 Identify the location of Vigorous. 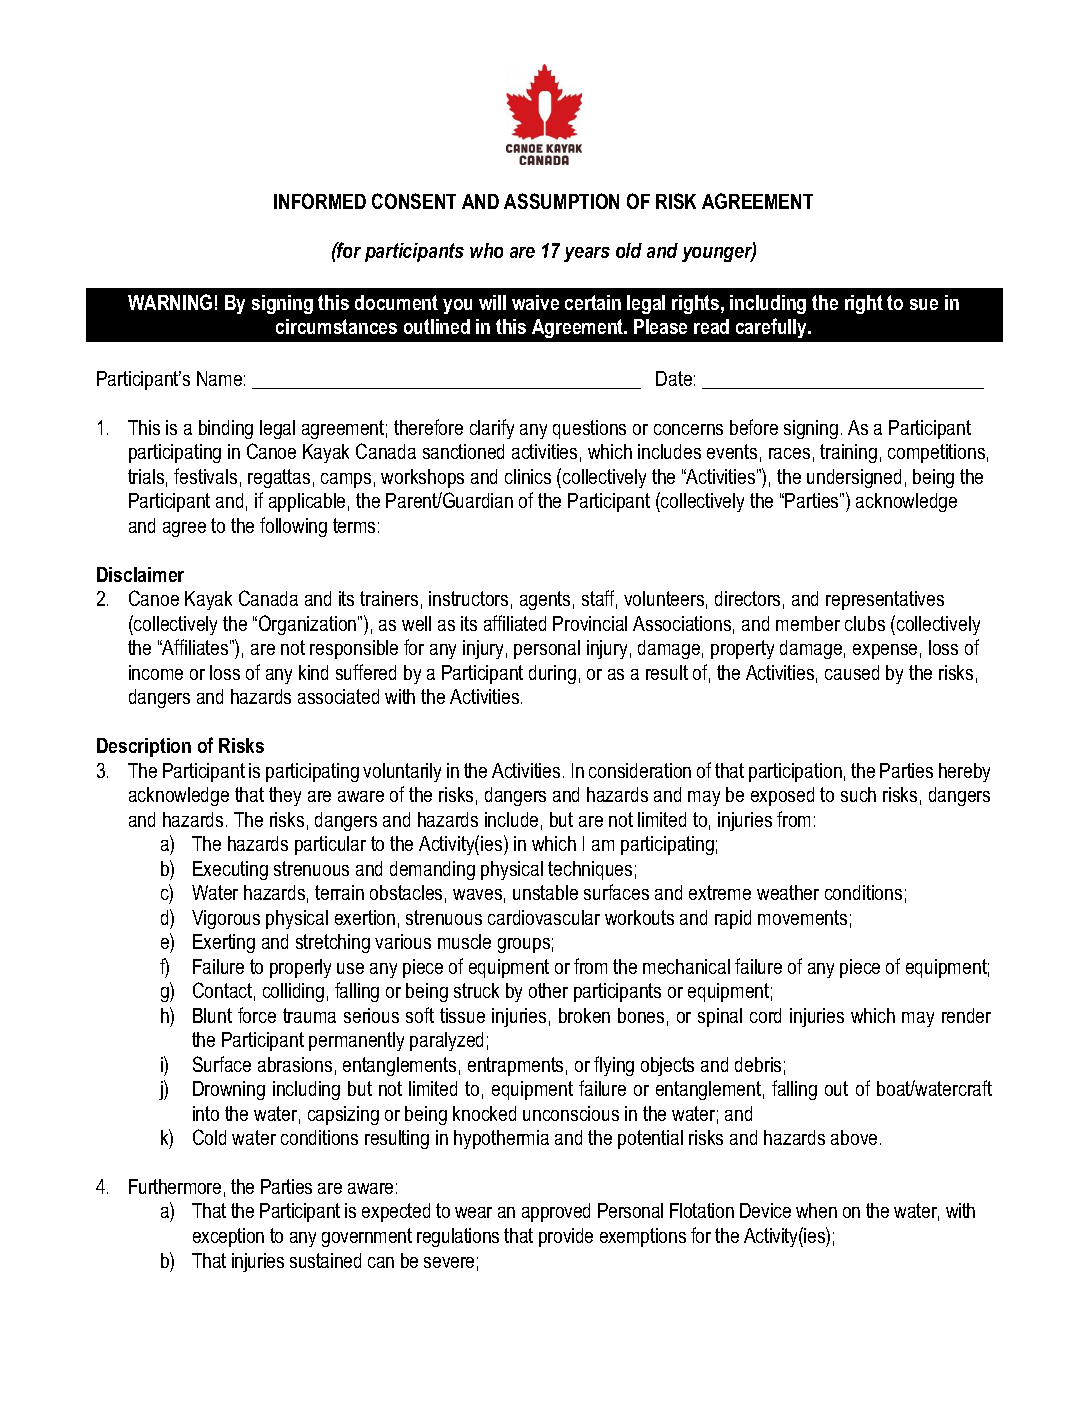
(226, 919).
